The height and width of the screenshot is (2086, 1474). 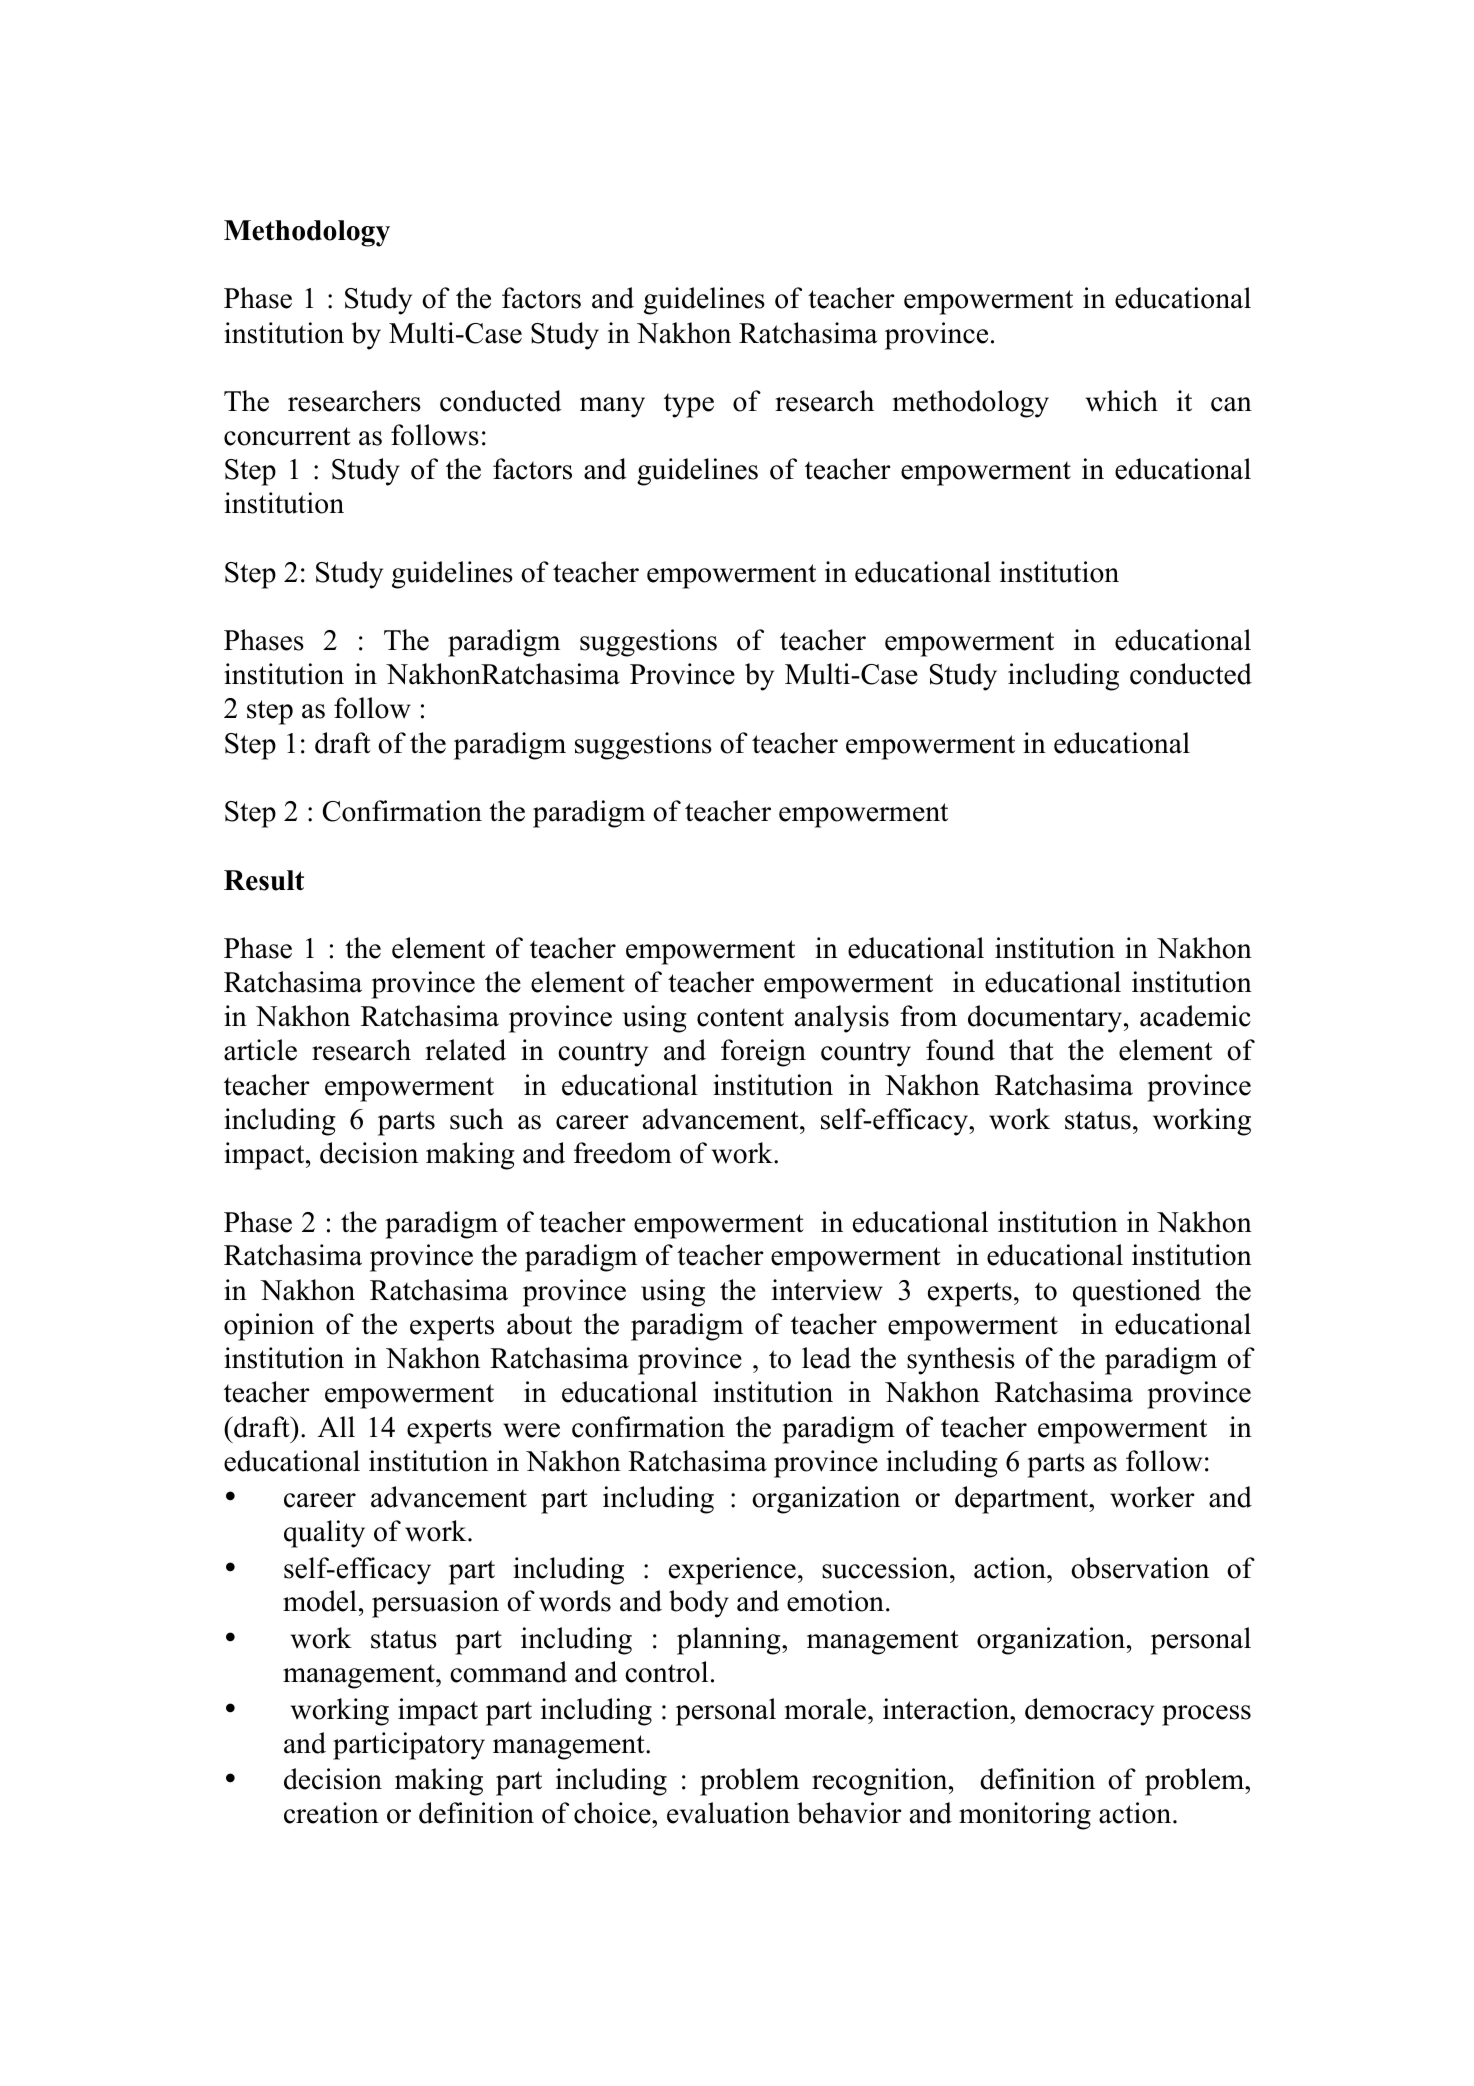 I want to click on which, so click(x=1122, y=401).
